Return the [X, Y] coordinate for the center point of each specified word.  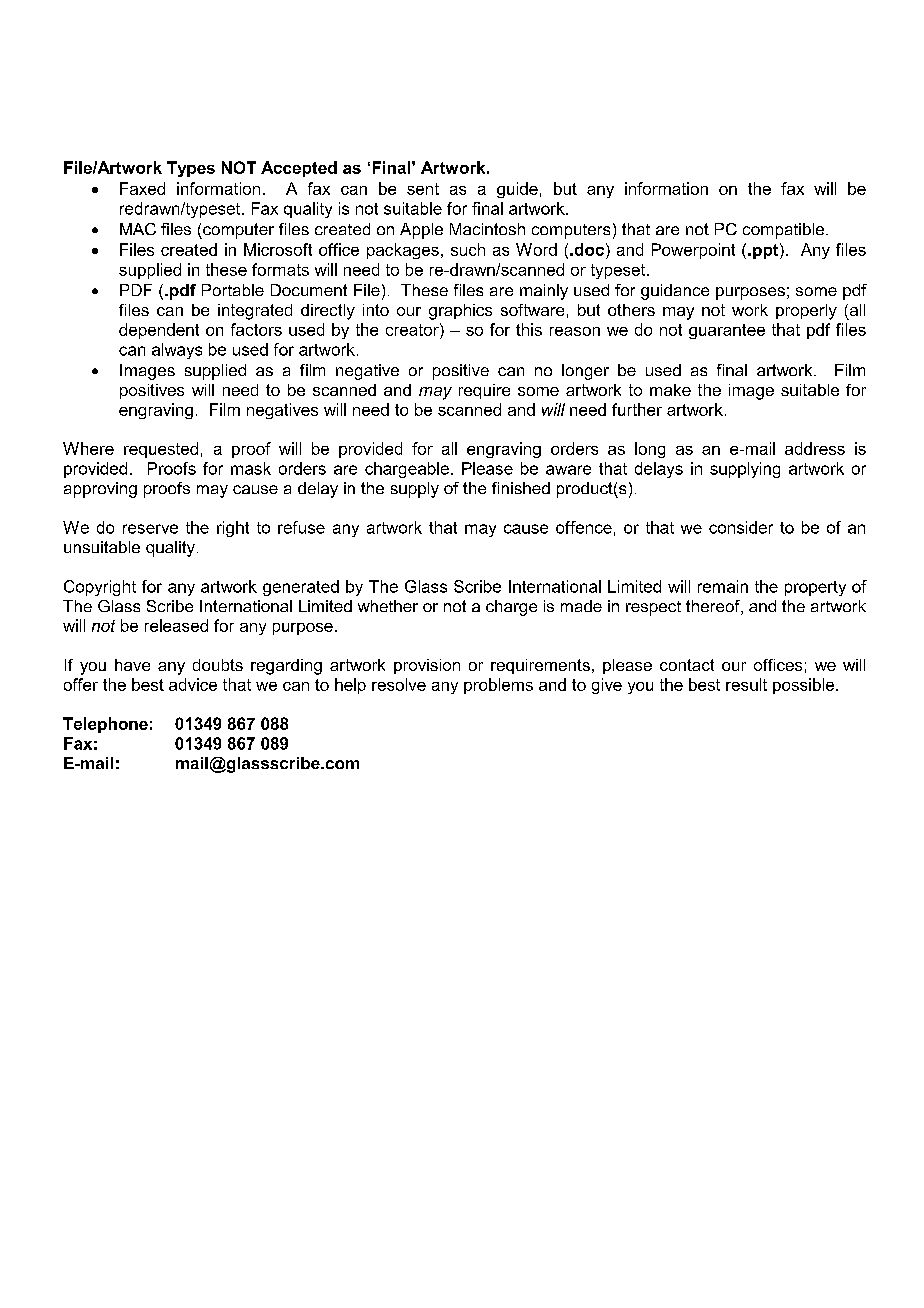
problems [498, 686]
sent [423, 189]
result [746, 684]
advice [193, 684]
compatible [785, 231]
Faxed [142, 188]
